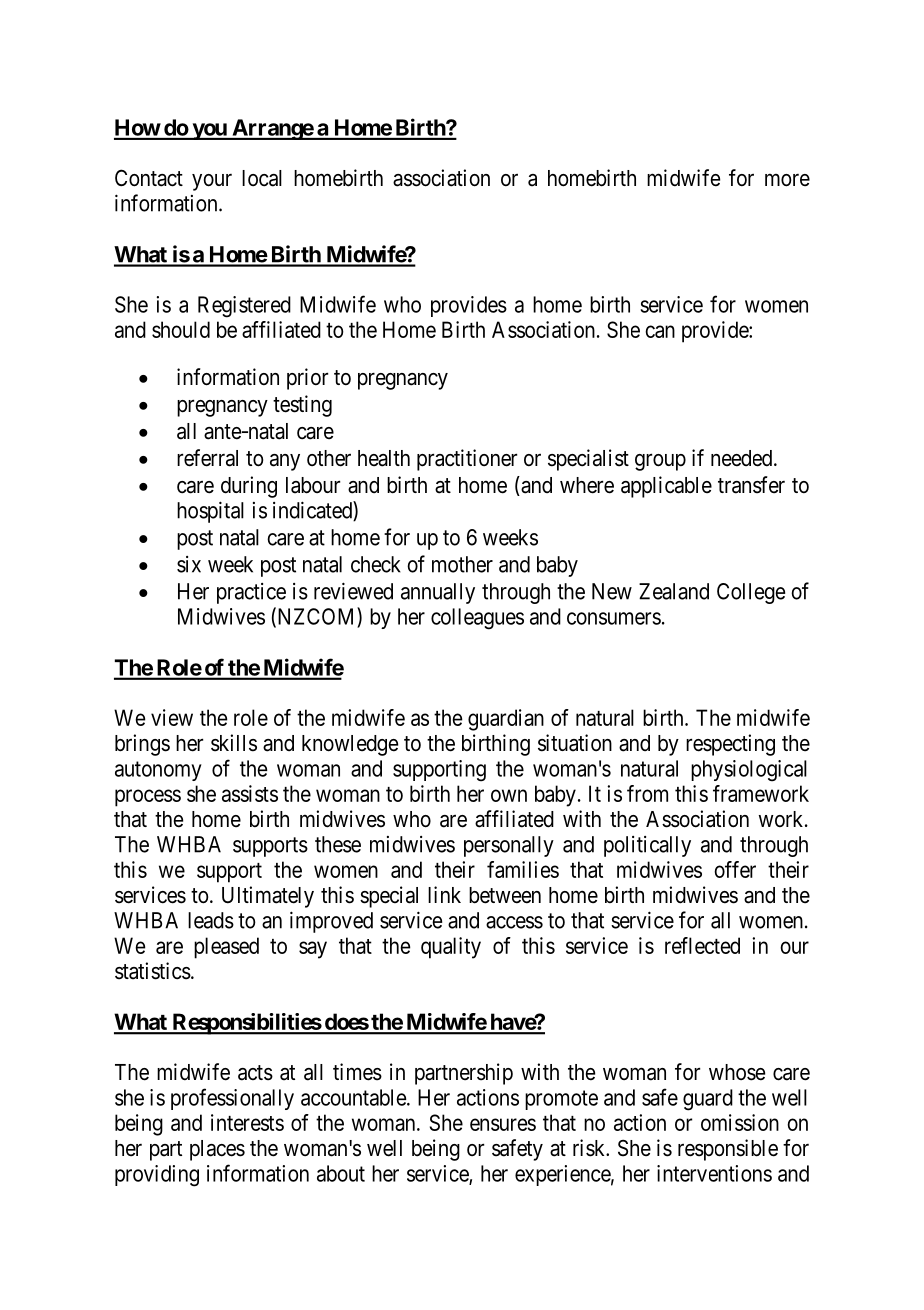  Describe the element at coordinates (234, 743) in the screenshot. I see `skills` at that location.
